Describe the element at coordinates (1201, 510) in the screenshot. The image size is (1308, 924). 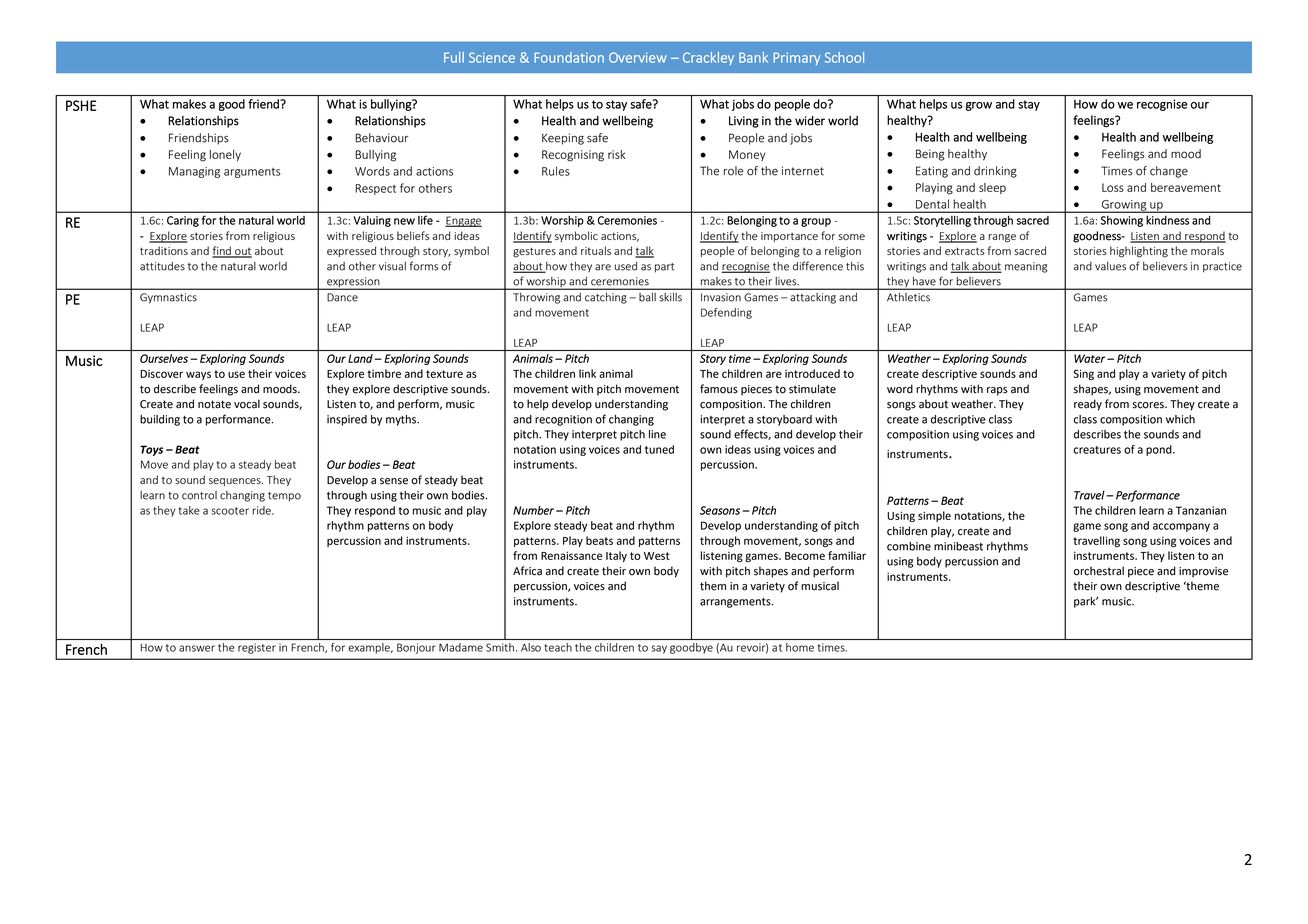
I see `Tanzanian` at that location.
